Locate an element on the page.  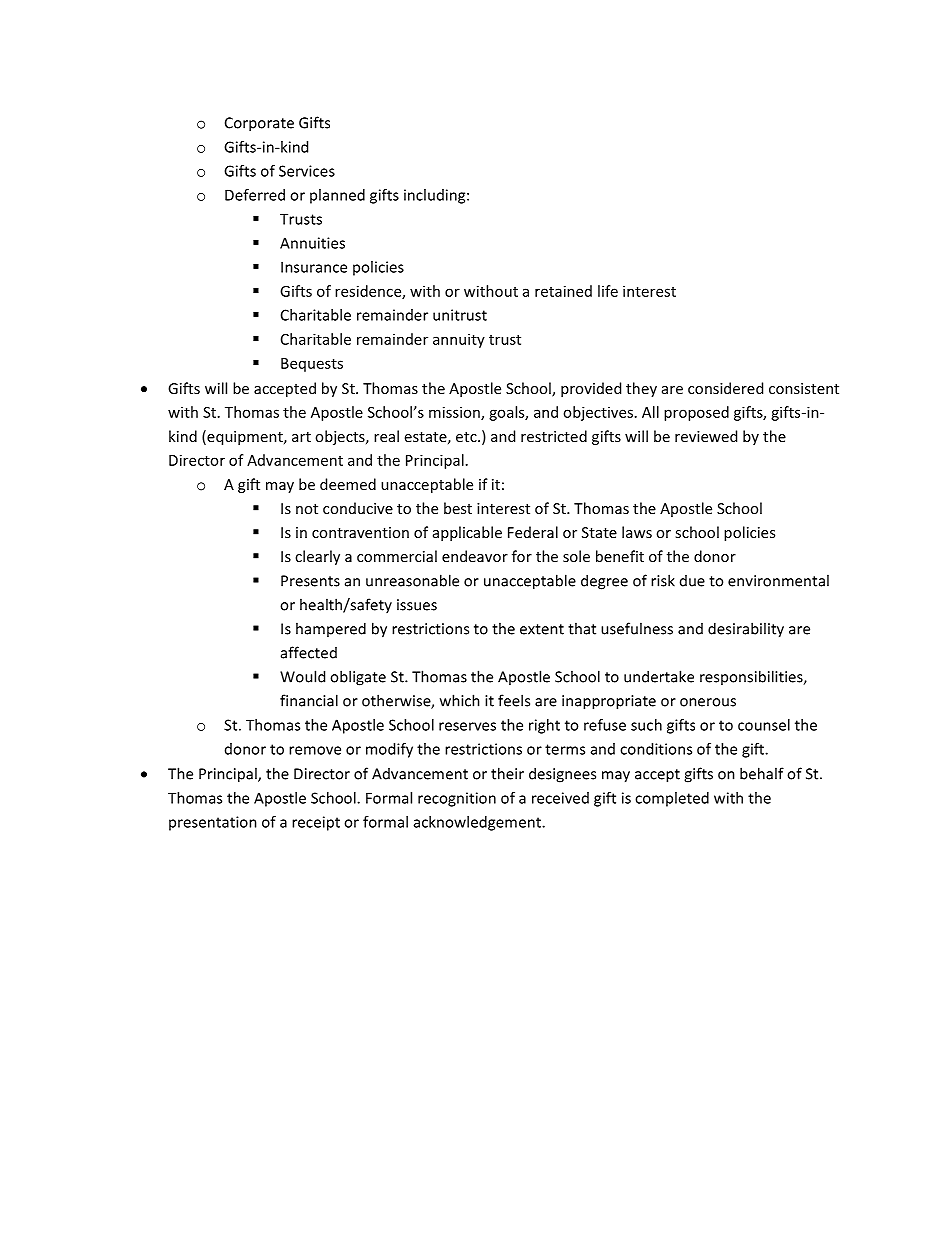
receipt is located at coordinates (316, 823).
